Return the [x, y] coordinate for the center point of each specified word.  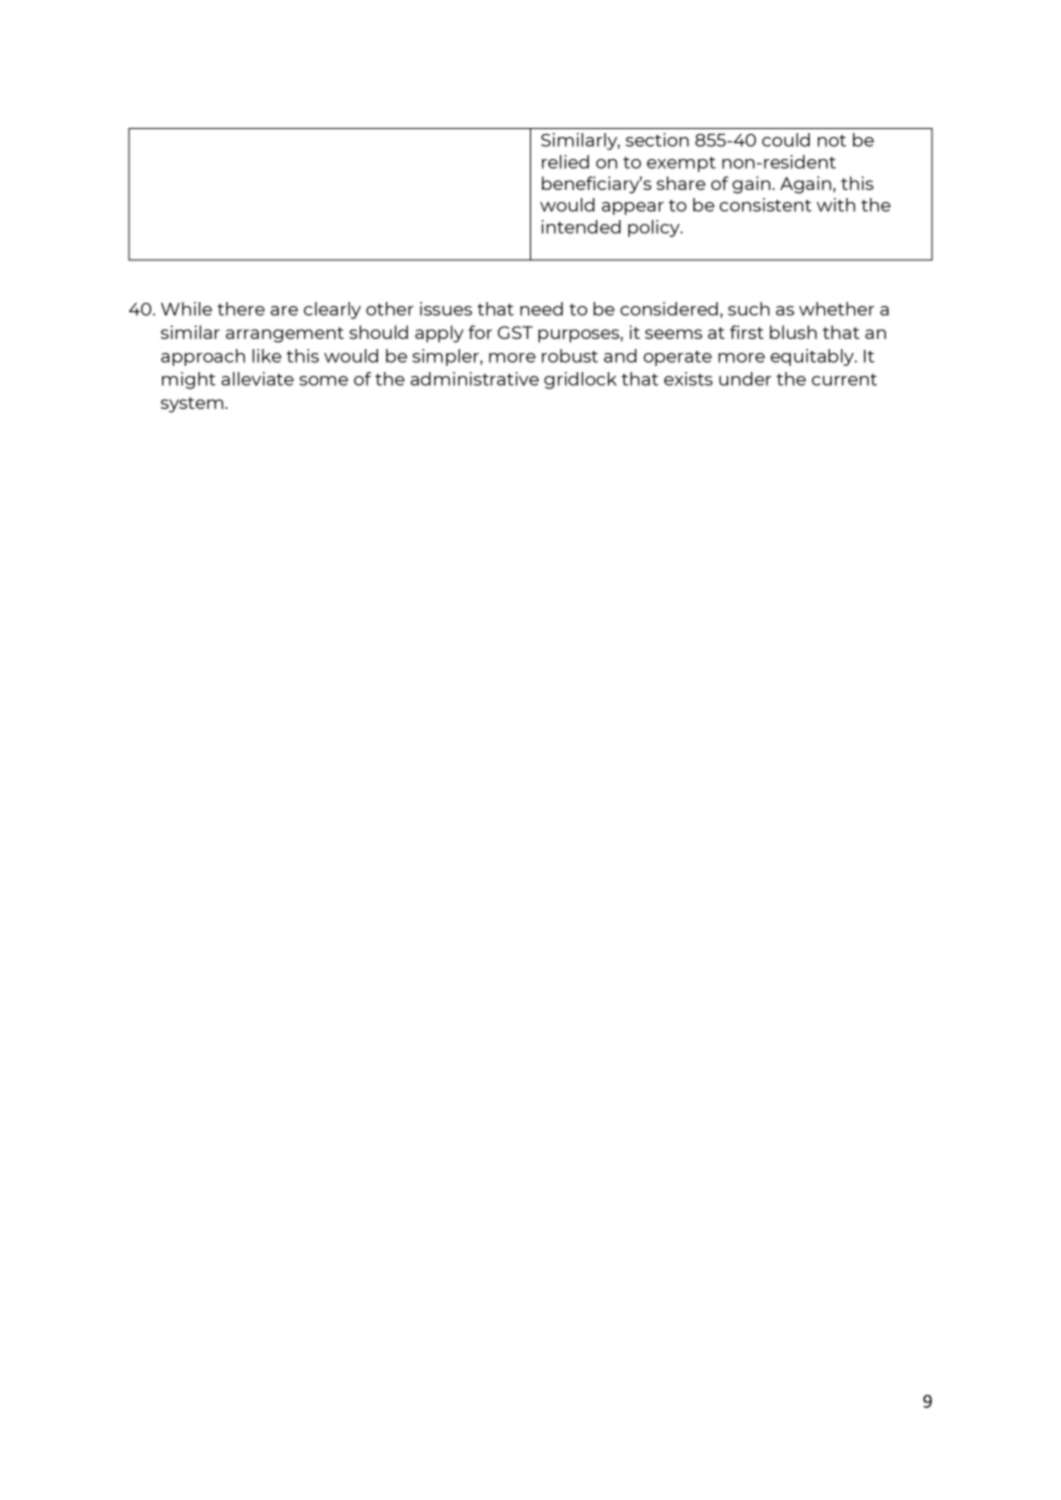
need [541, 309]
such [749, 309]
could [786, 140]
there [241, 309]
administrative [475, 379]
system [193, 405]
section [657, 140]
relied [565, 162]
